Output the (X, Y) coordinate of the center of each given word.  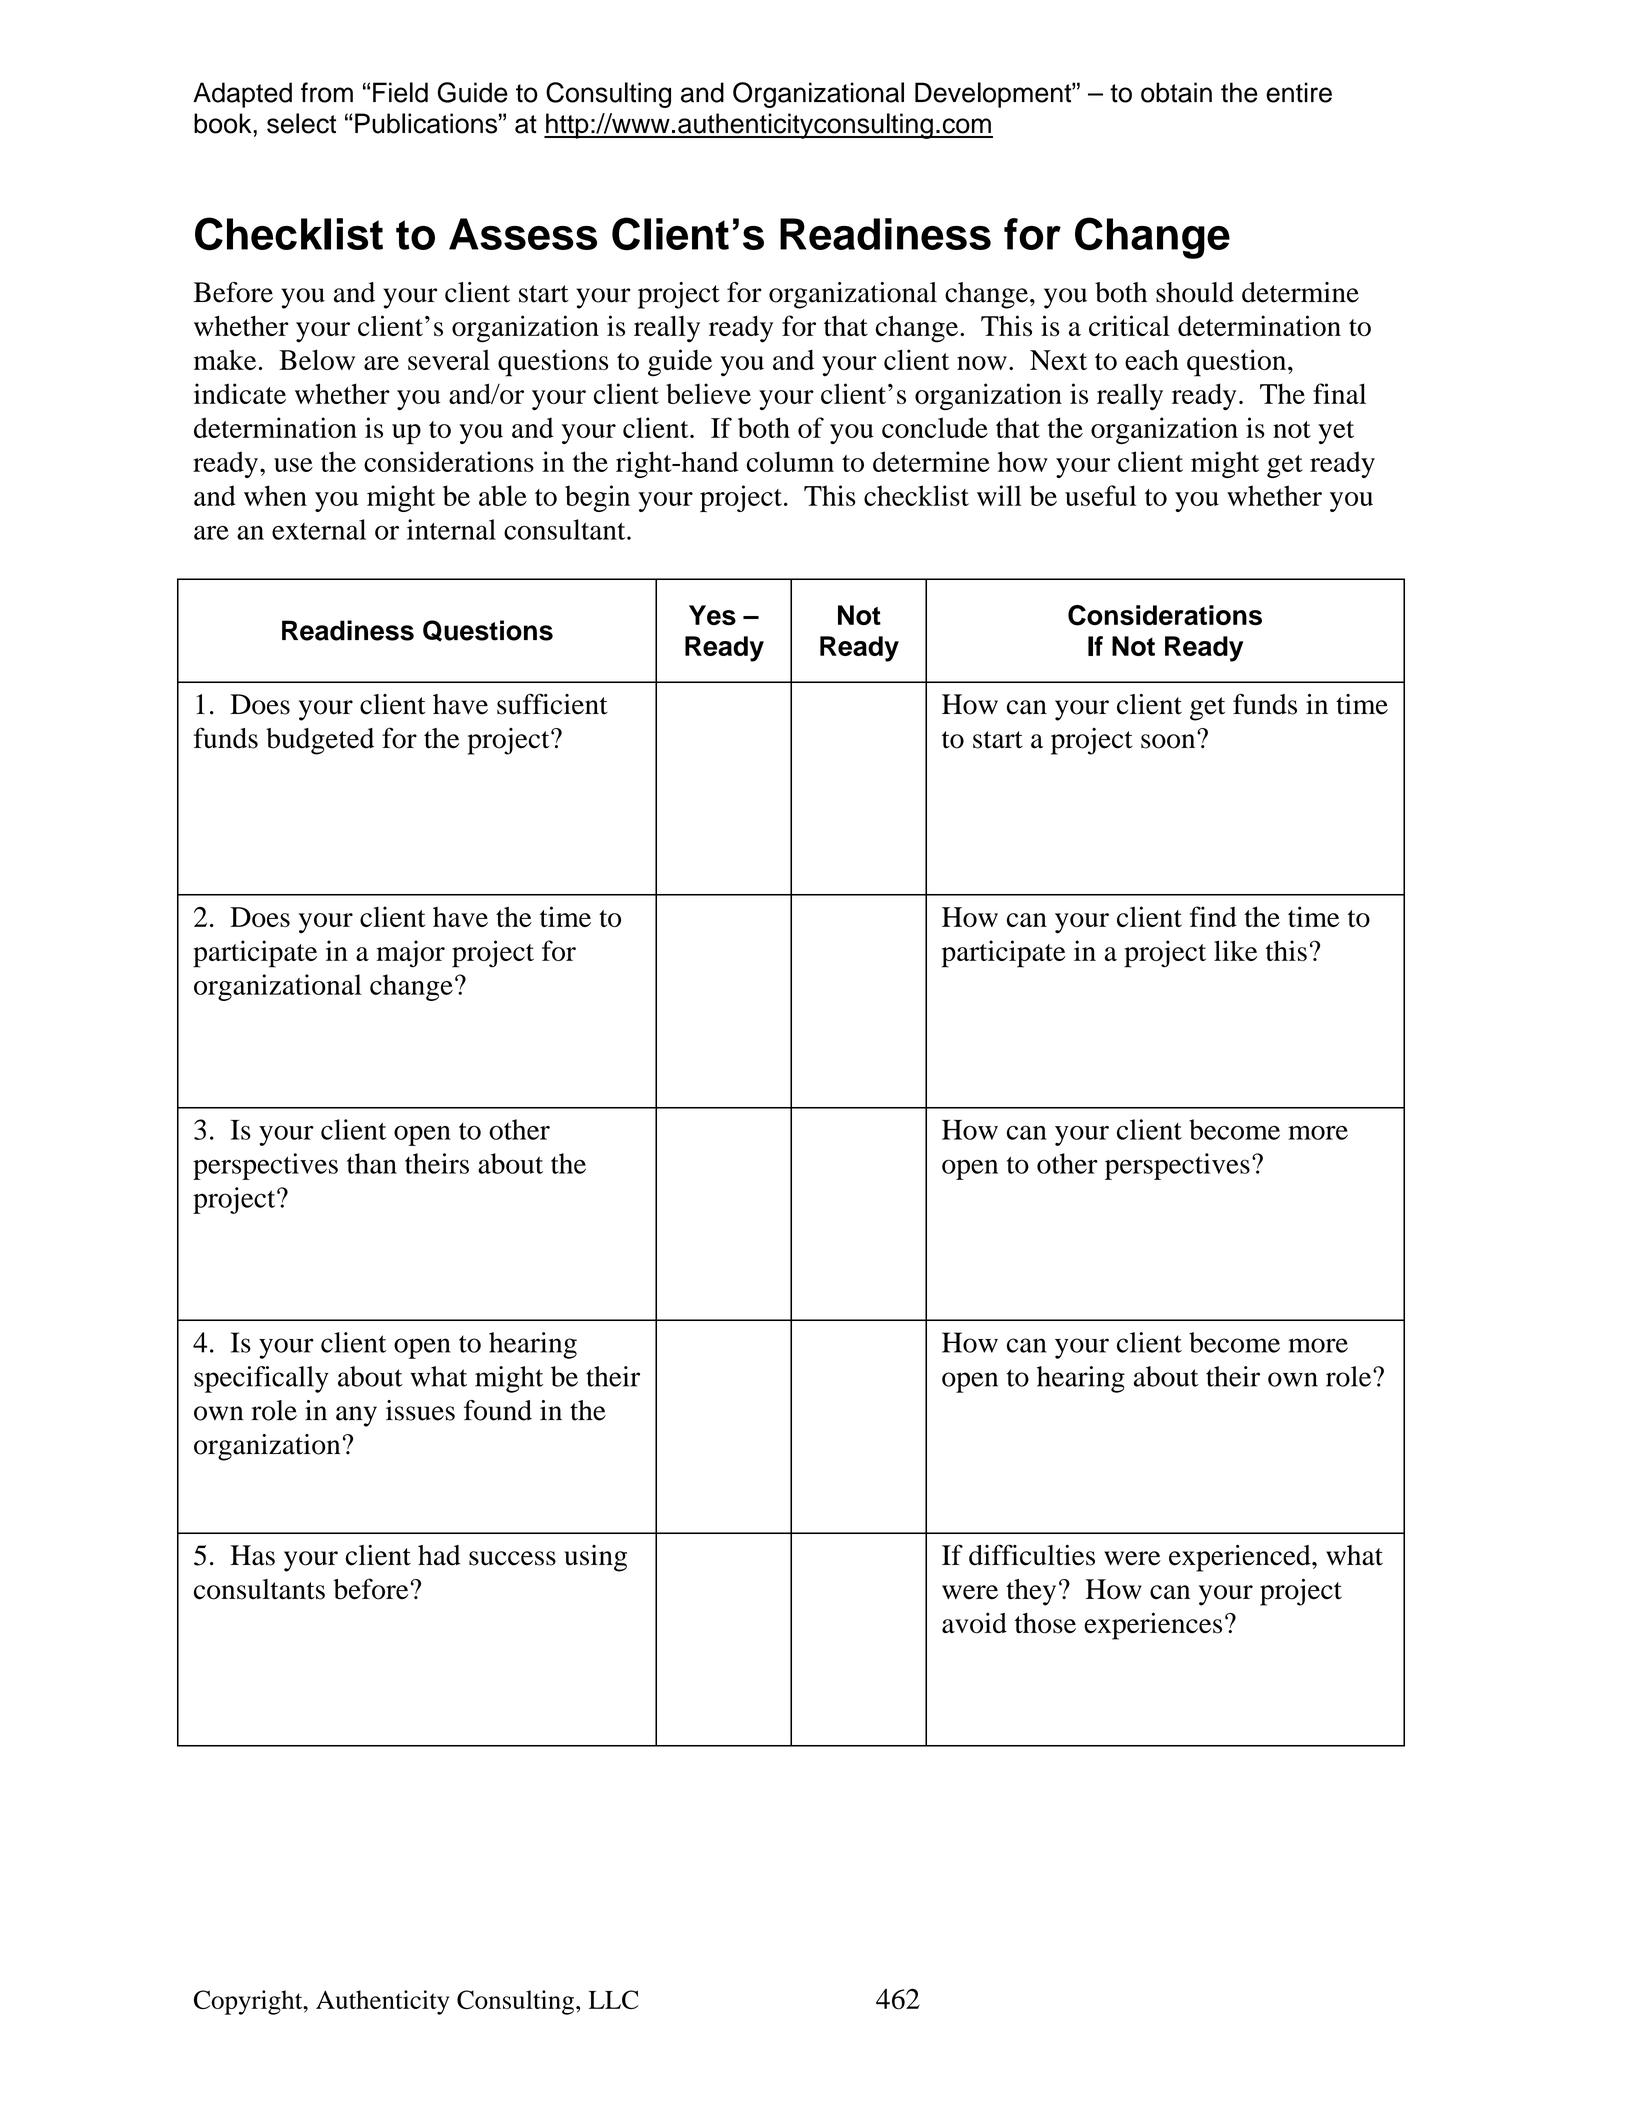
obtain (1176, 92)
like (1235, 950)
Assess (523, 234)
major (410, 954)
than (372, 1163)
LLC (613, 1999)
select (301, 123)
